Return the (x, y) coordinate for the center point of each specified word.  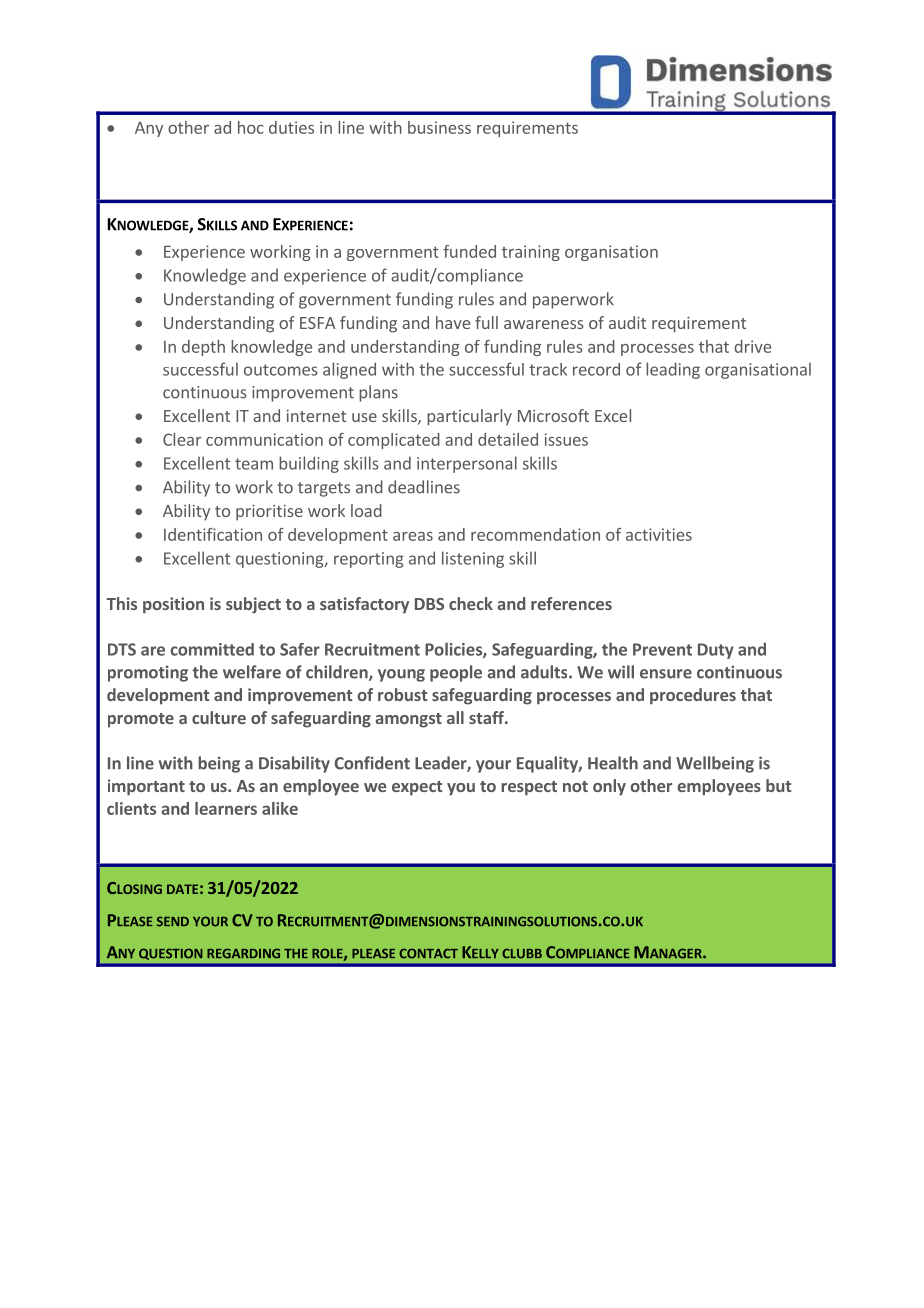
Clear (182, 439)
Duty (716, 651)
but (778, 785)
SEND (173, 921)
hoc (251, 127)
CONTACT (428, 953)
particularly (469, 417)
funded (469, 251)
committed (212, 649)
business (439, 127)
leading (673, 370)
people (456, 673)
